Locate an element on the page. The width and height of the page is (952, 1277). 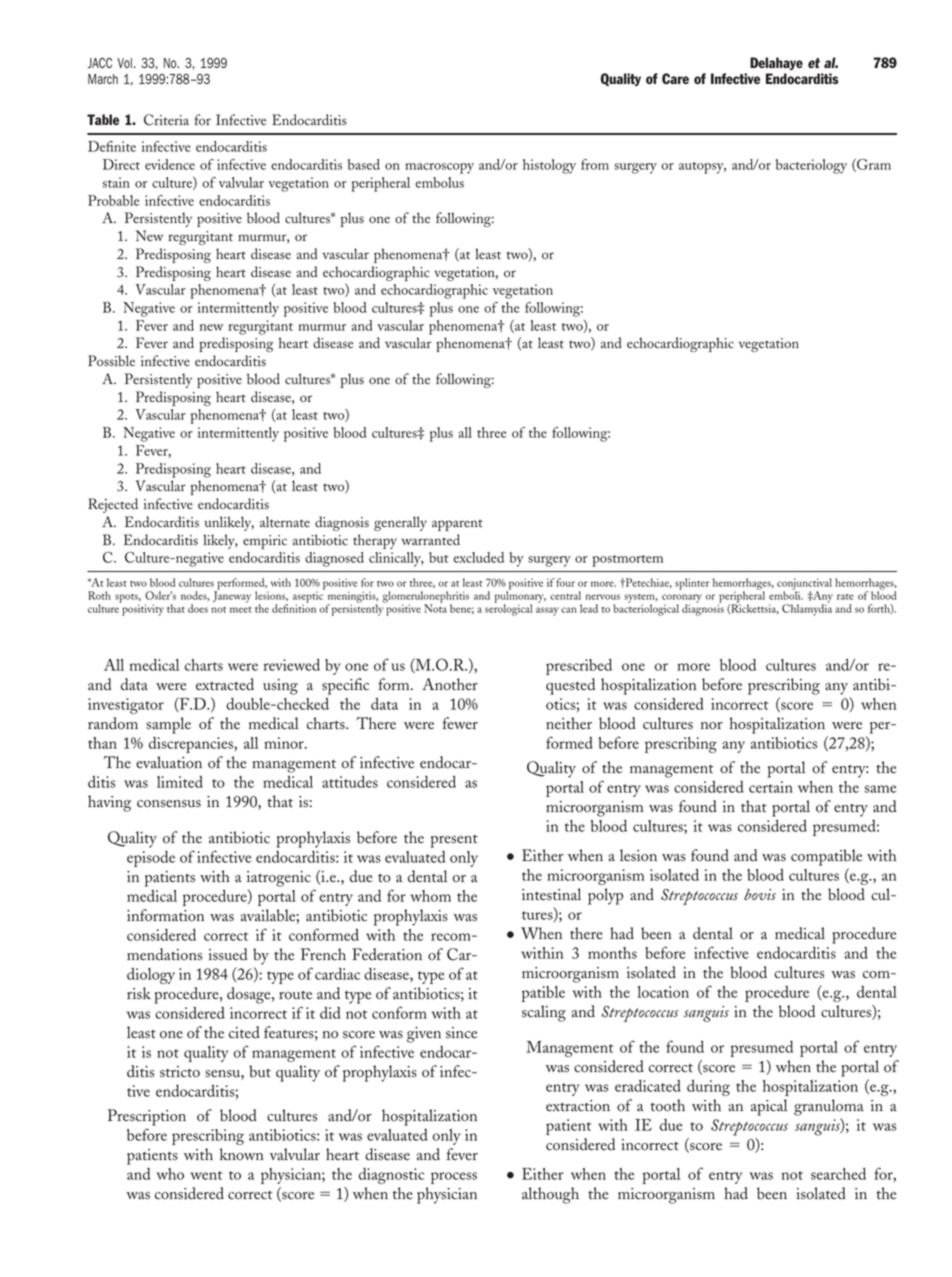
bacteriology is located at coordinates (811, 166).
